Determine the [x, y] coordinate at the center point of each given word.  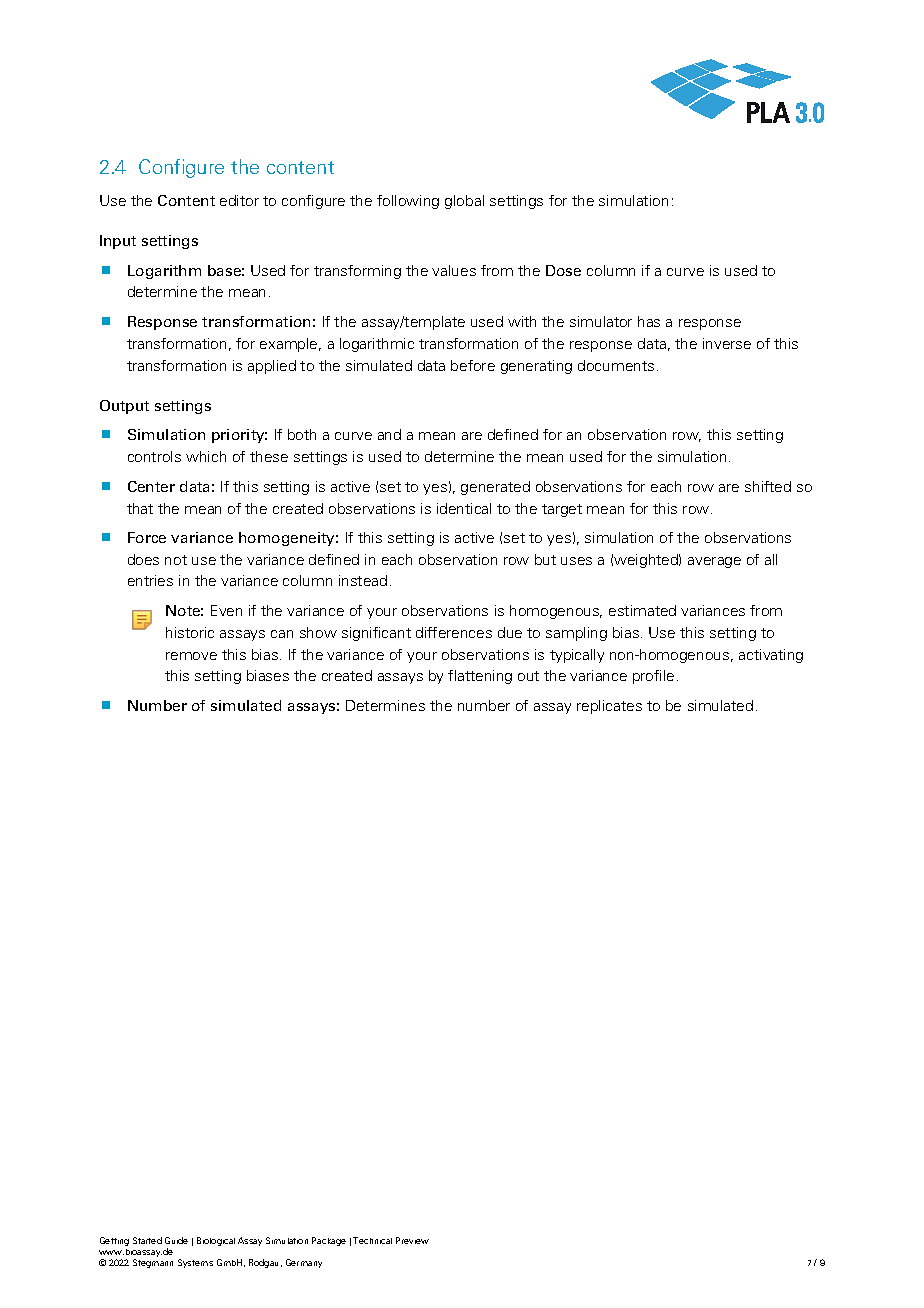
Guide [176, 1240]
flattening [480, 677]
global [464, 202]
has [649, 321]
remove [191, 656]
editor [239, 200]
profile [653, 677]
